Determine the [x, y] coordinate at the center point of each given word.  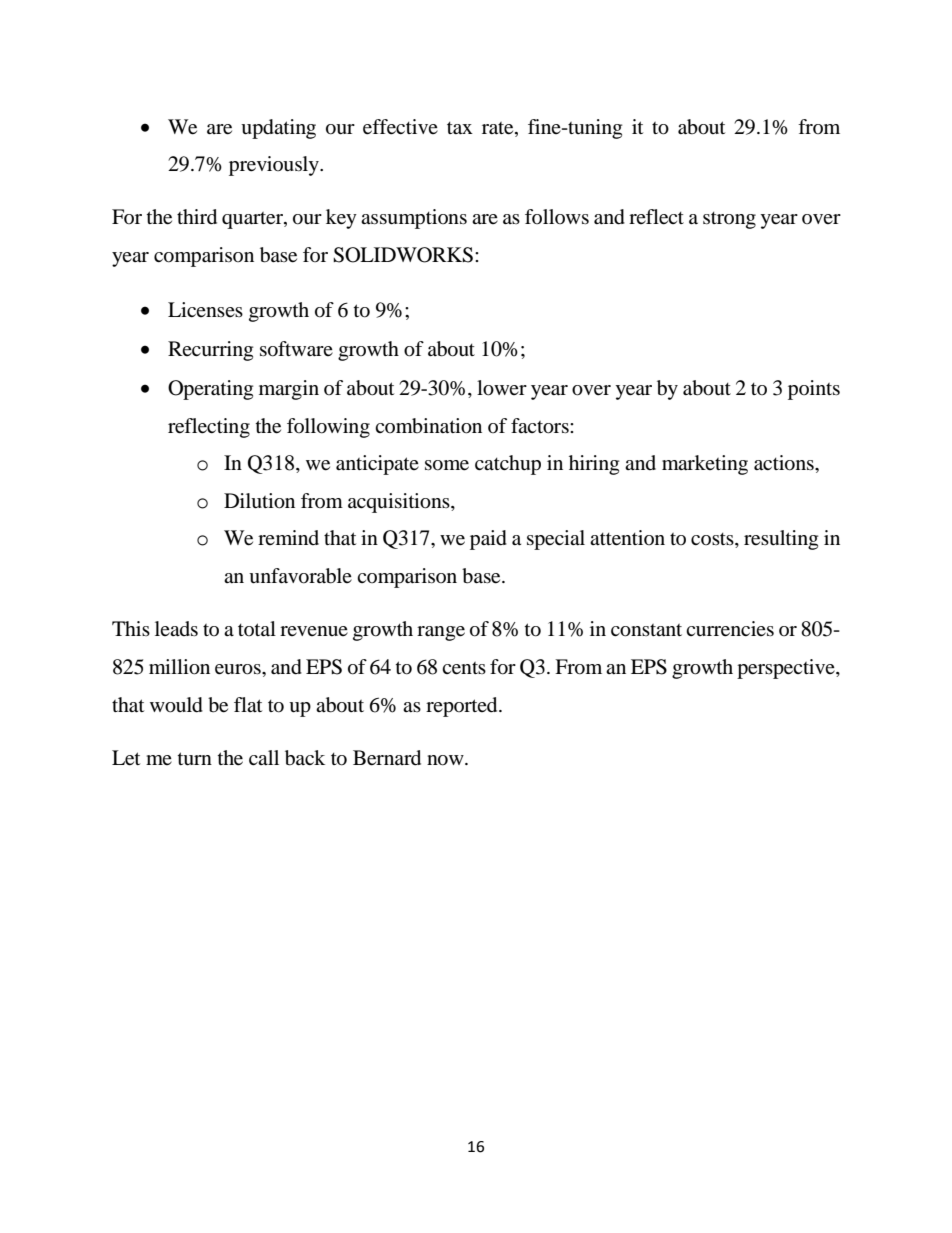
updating [278, 129]
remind [288, 537]
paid [488, 540]
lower [502, 388]
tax [460, 128]
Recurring [210, 351]
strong [729, 220]
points [814, 390]
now [446, 760]
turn [195, 759]
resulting [781, 540]
